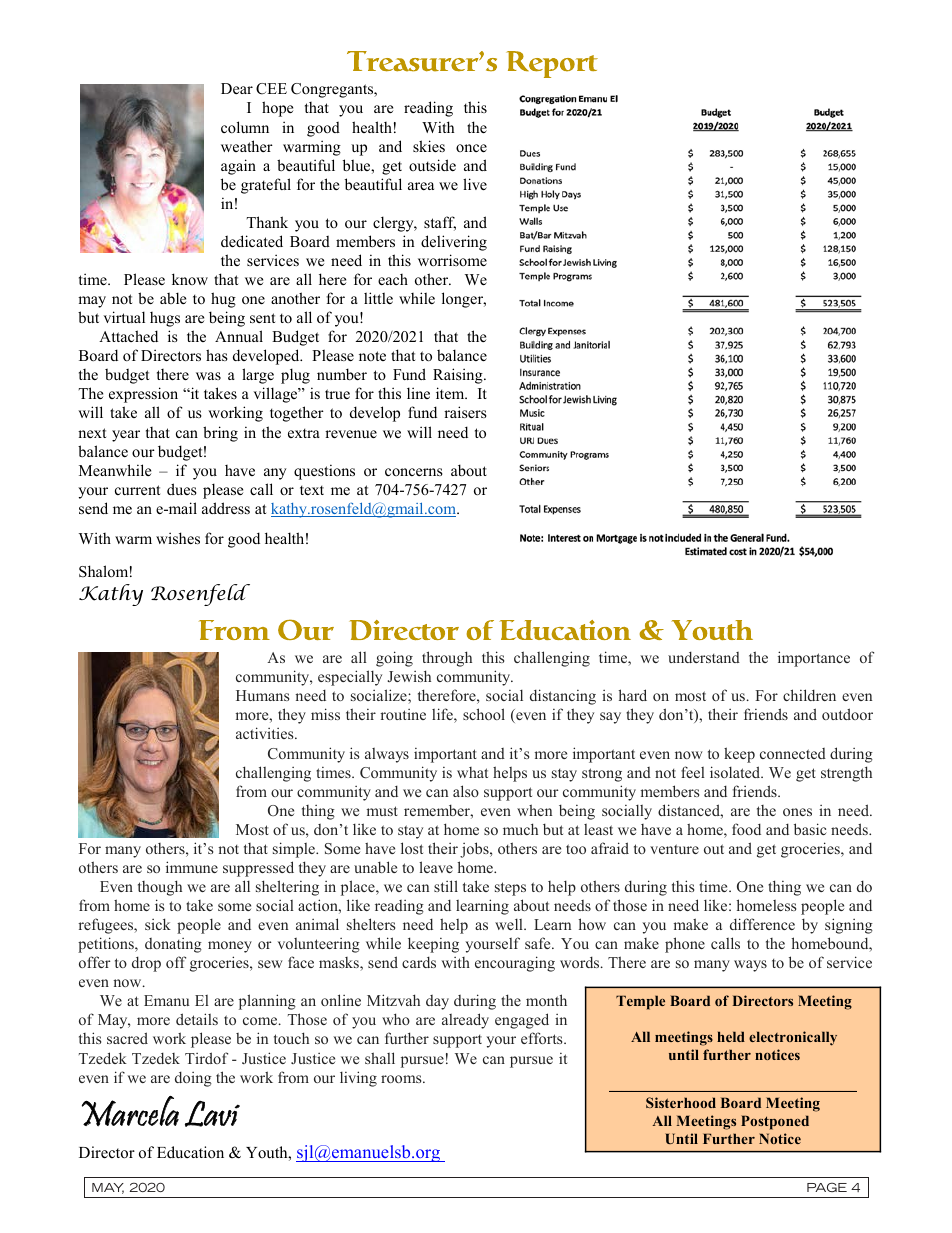  I want to click on Education, so click(190, 1152).
